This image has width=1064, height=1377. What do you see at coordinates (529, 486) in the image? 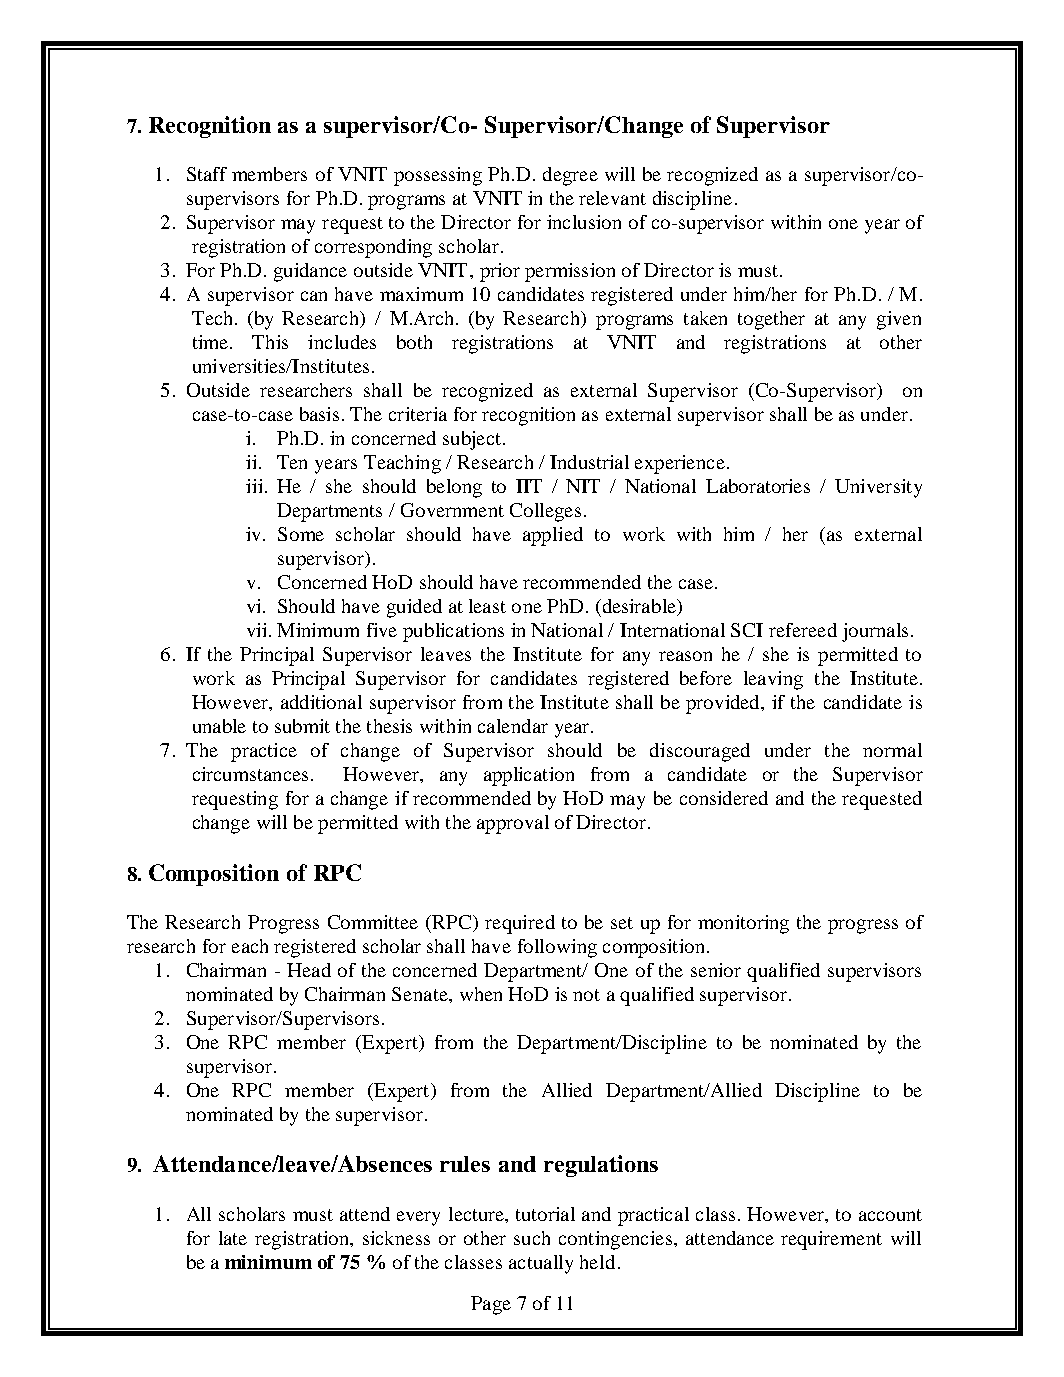
I see `IIT` at bounding box center [529, 486].
